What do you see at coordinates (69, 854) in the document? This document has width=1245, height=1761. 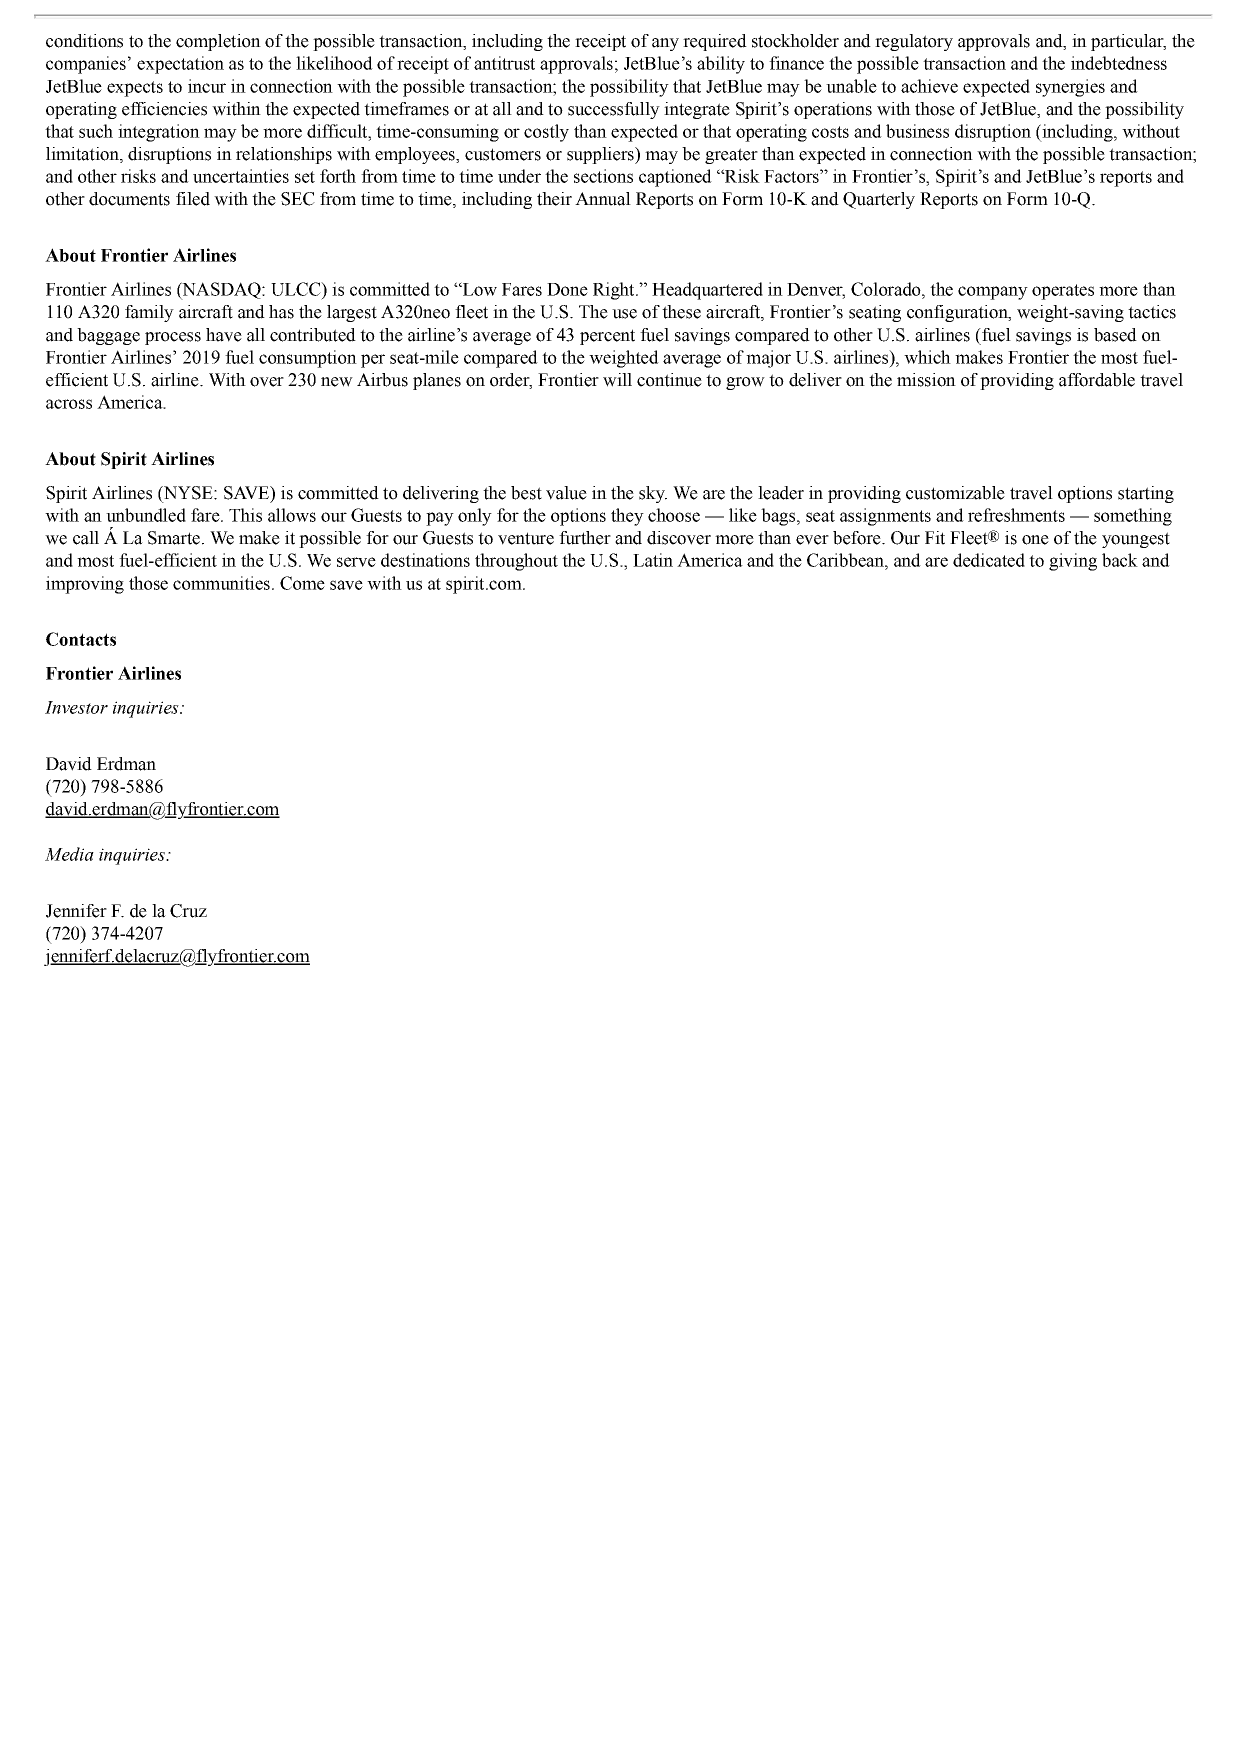 I see `Media` at bounding box center [69, 854].
